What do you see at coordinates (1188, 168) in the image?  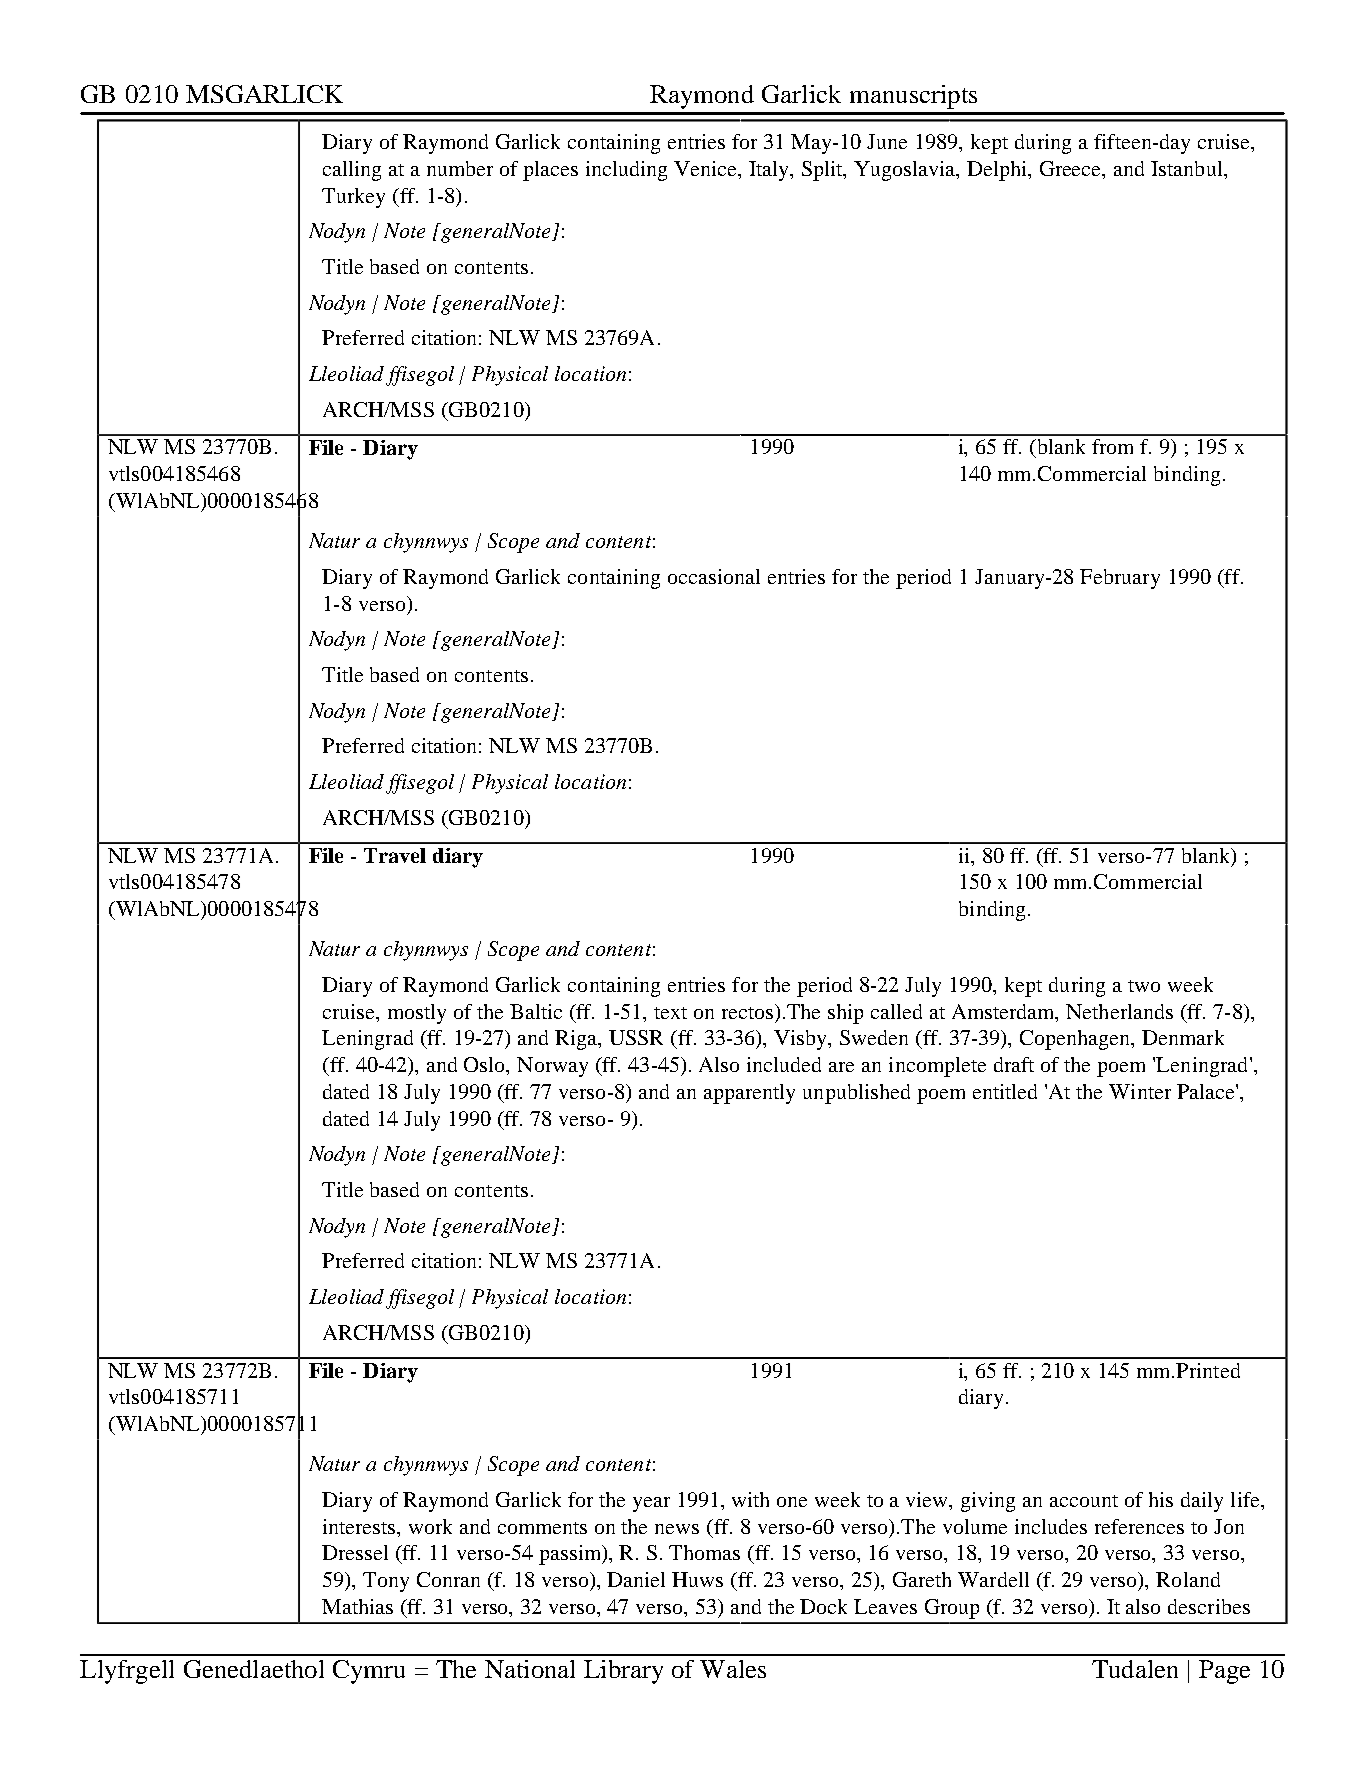 I see `Istanbul` at bounding box center [1188, 168].
